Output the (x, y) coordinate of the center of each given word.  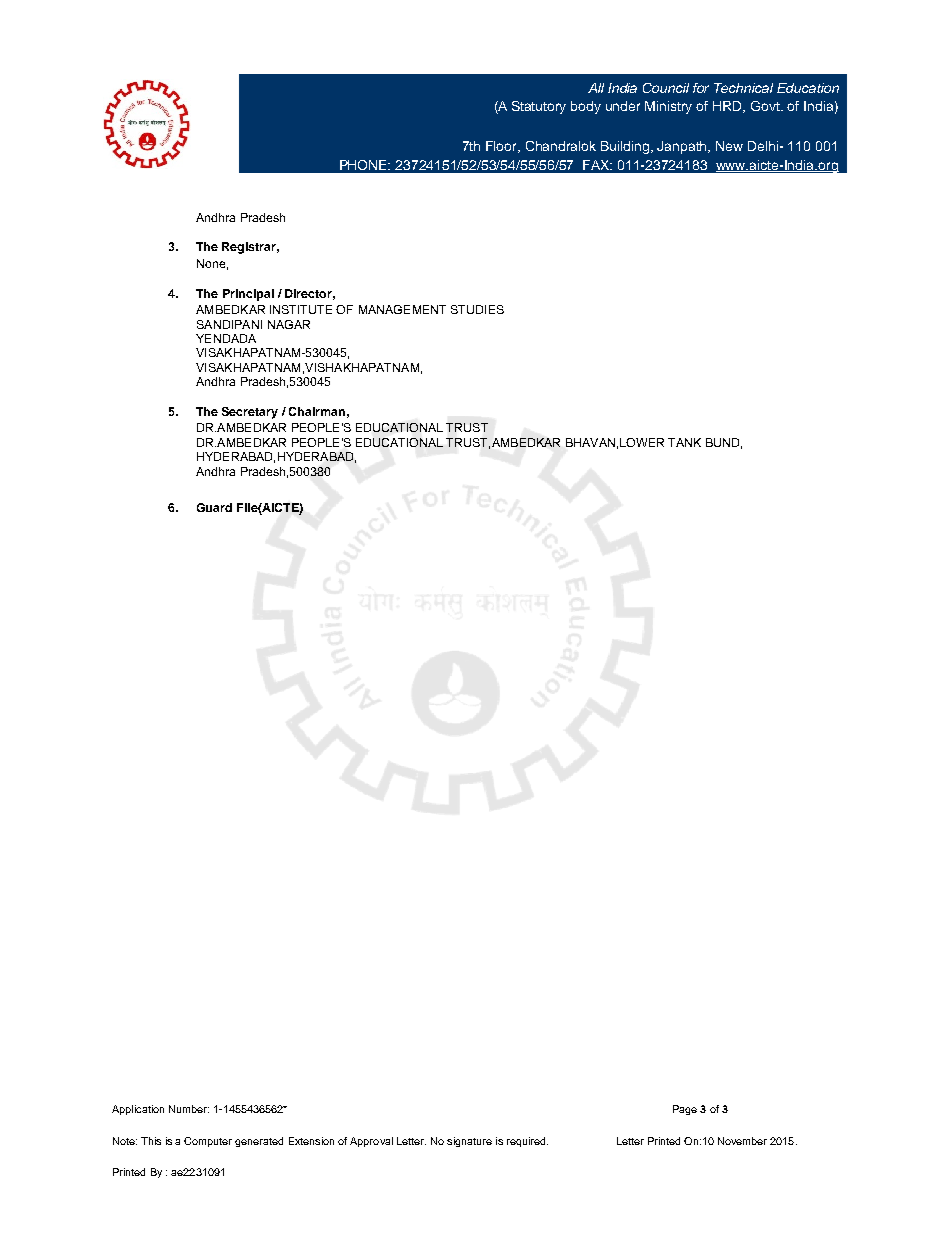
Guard (214, 507)
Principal (248, 295)
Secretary (250, 413)
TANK (684, 442)
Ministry (668, 107)
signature (469, 1142)
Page (685, 1110)
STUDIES (477, 309)
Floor (503, 147)
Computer (208, 1142)
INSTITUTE (301, 309)
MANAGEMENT (402, 309)
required (527, 1142)
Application (138, 1110)
